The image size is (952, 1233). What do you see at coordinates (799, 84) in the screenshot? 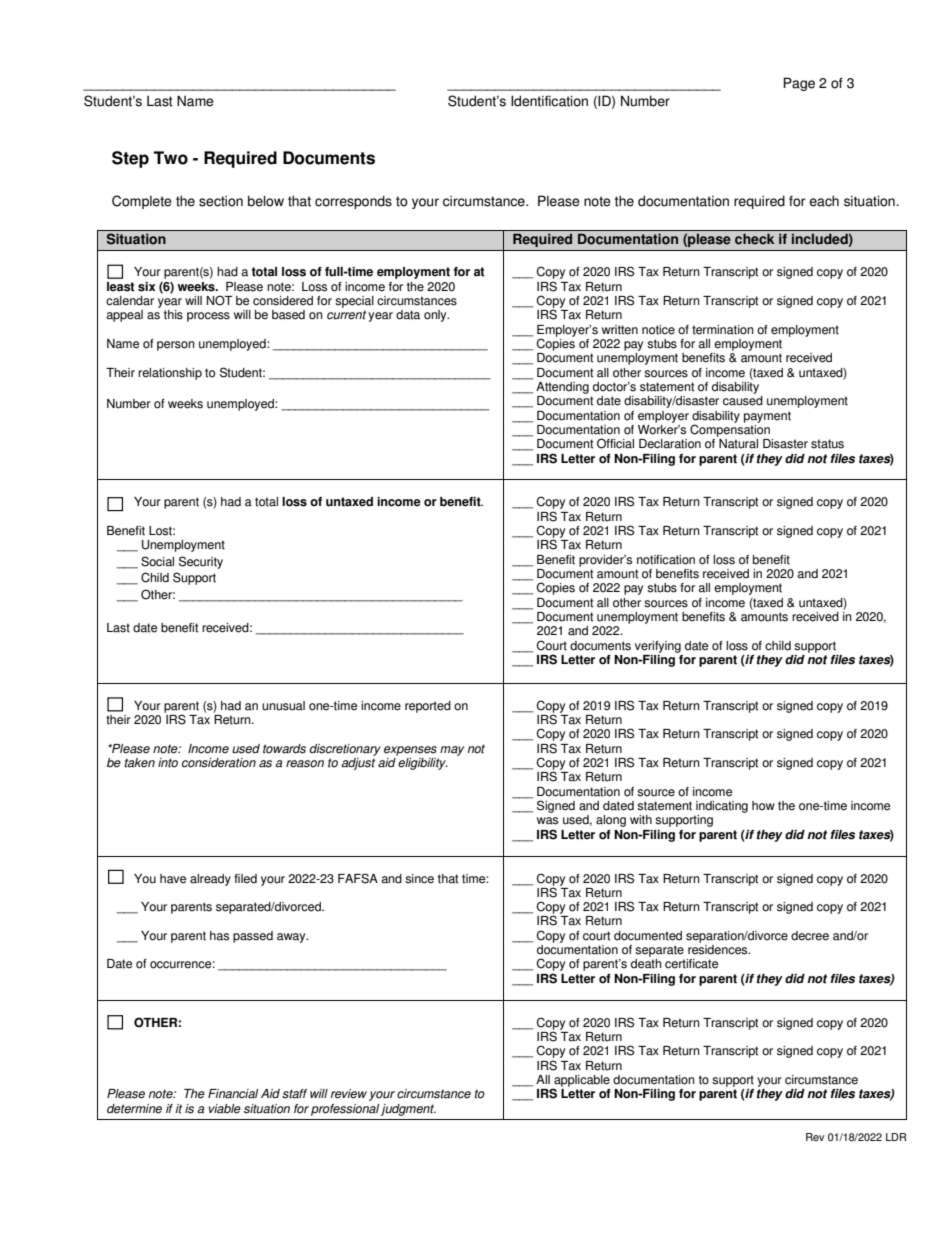
I see `Page` at bounding box center [799, 84].
